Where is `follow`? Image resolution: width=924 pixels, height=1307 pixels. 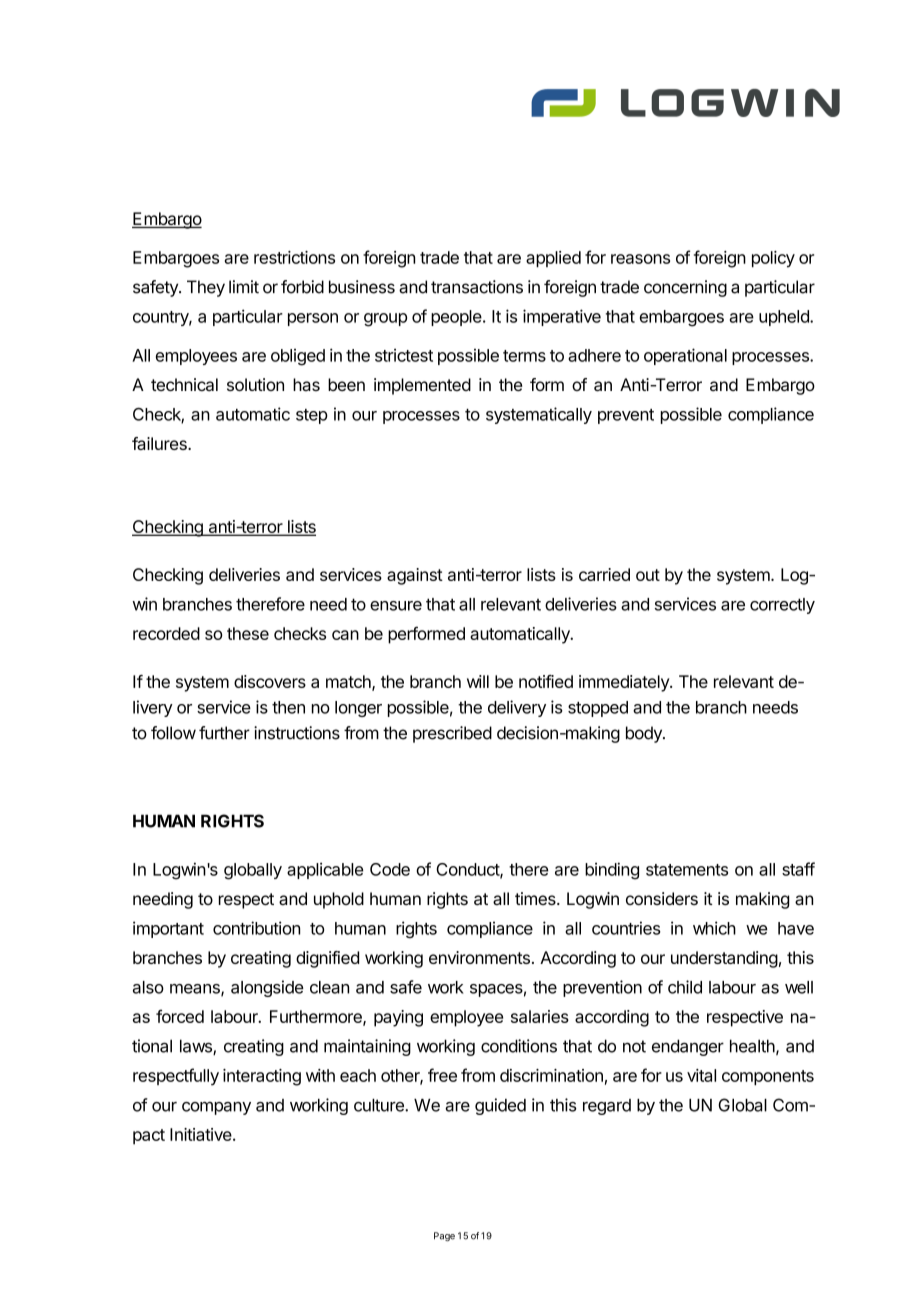
follow is located at coordinates (173, 733).
